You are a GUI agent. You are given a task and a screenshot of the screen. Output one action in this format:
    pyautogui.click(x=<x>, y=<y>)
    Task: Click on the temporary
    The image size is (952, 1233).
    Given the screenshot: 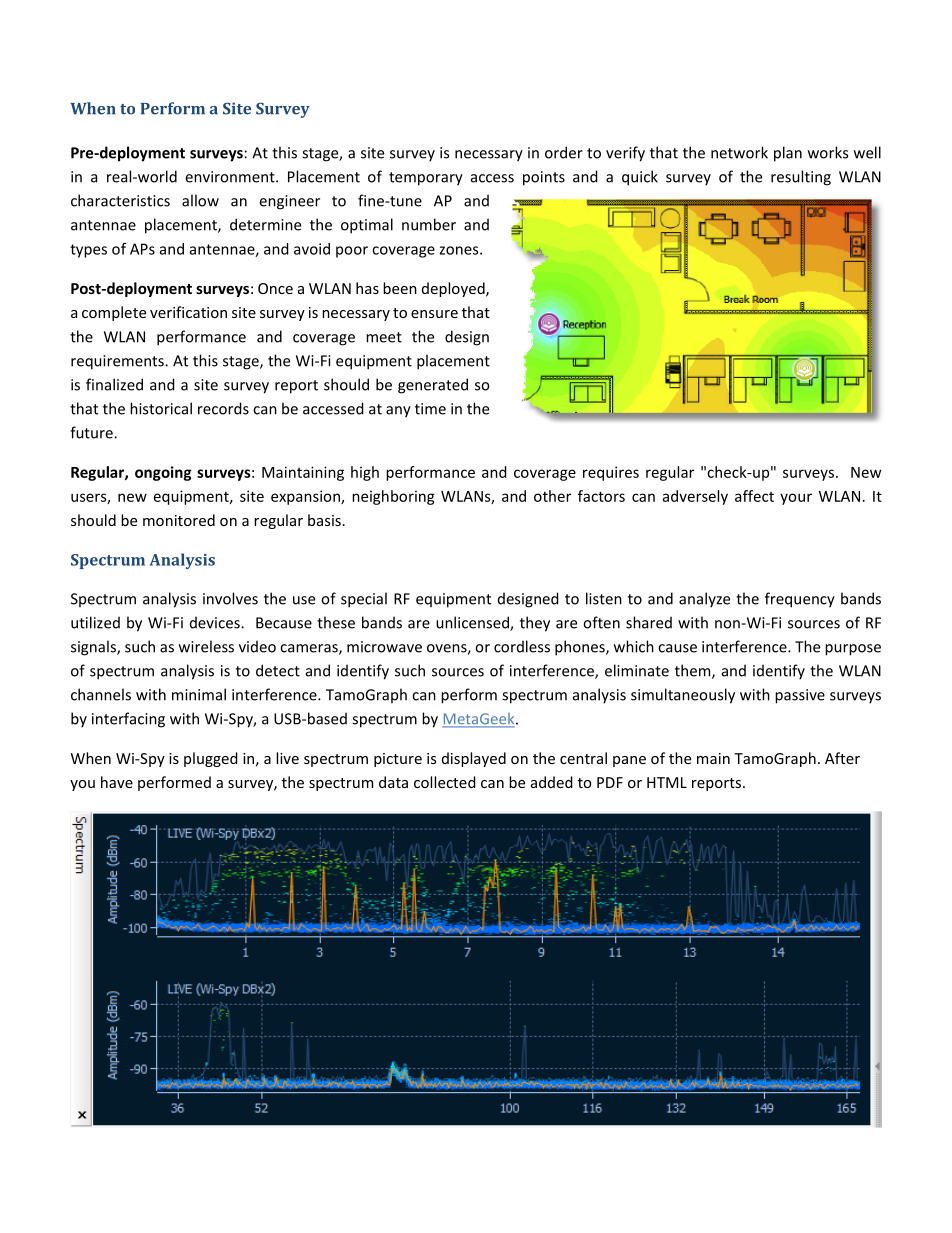 What is the action you would take?
    pyautogui.click(x=426, y=179)
